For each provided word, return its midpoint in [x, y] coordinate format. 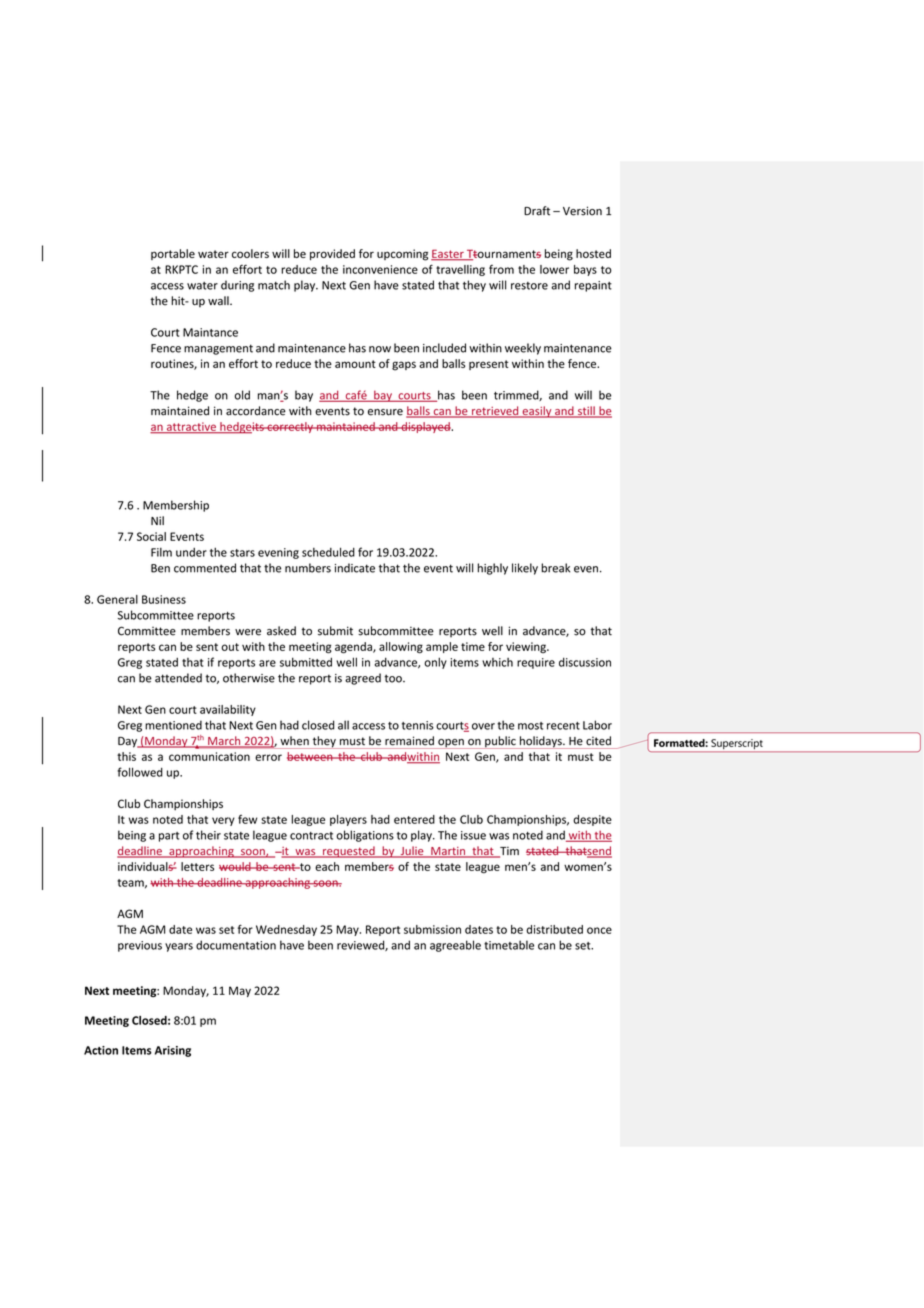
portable [173, 254]
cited [598, 741]
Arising [173, 1051]
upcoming [402, 255]
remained [409, 741]
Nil [157, 520]
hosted [593, 253]
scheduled [328, 552]
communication [209, 756]
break [555, 568]
